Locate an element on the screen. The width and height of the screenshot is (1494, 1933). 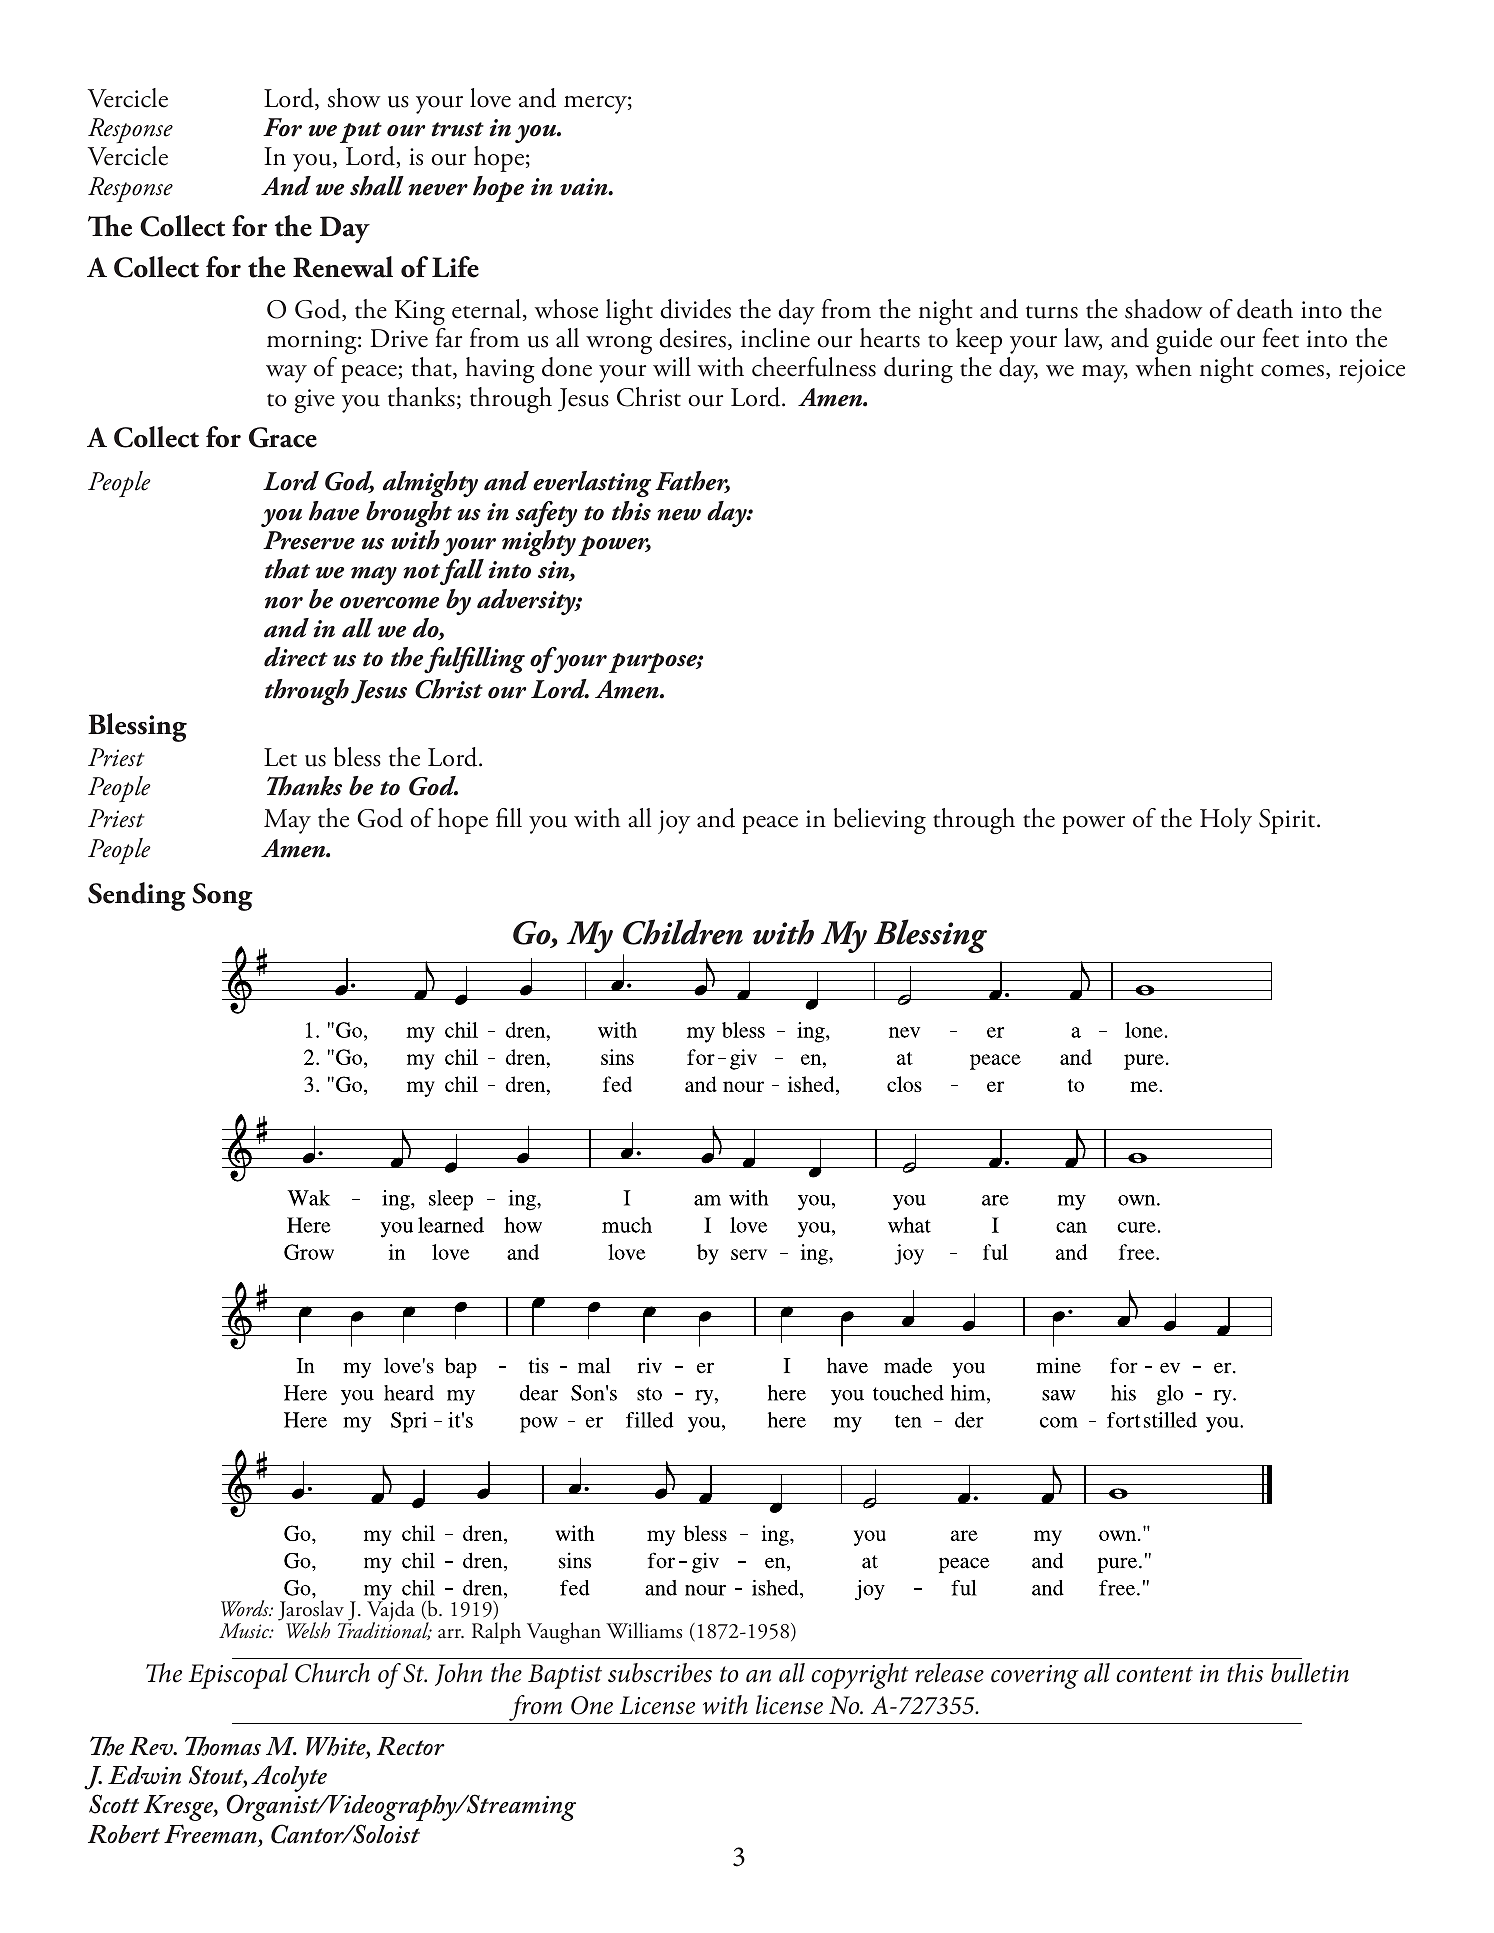
Words is located at coordinates (246, 1608).
